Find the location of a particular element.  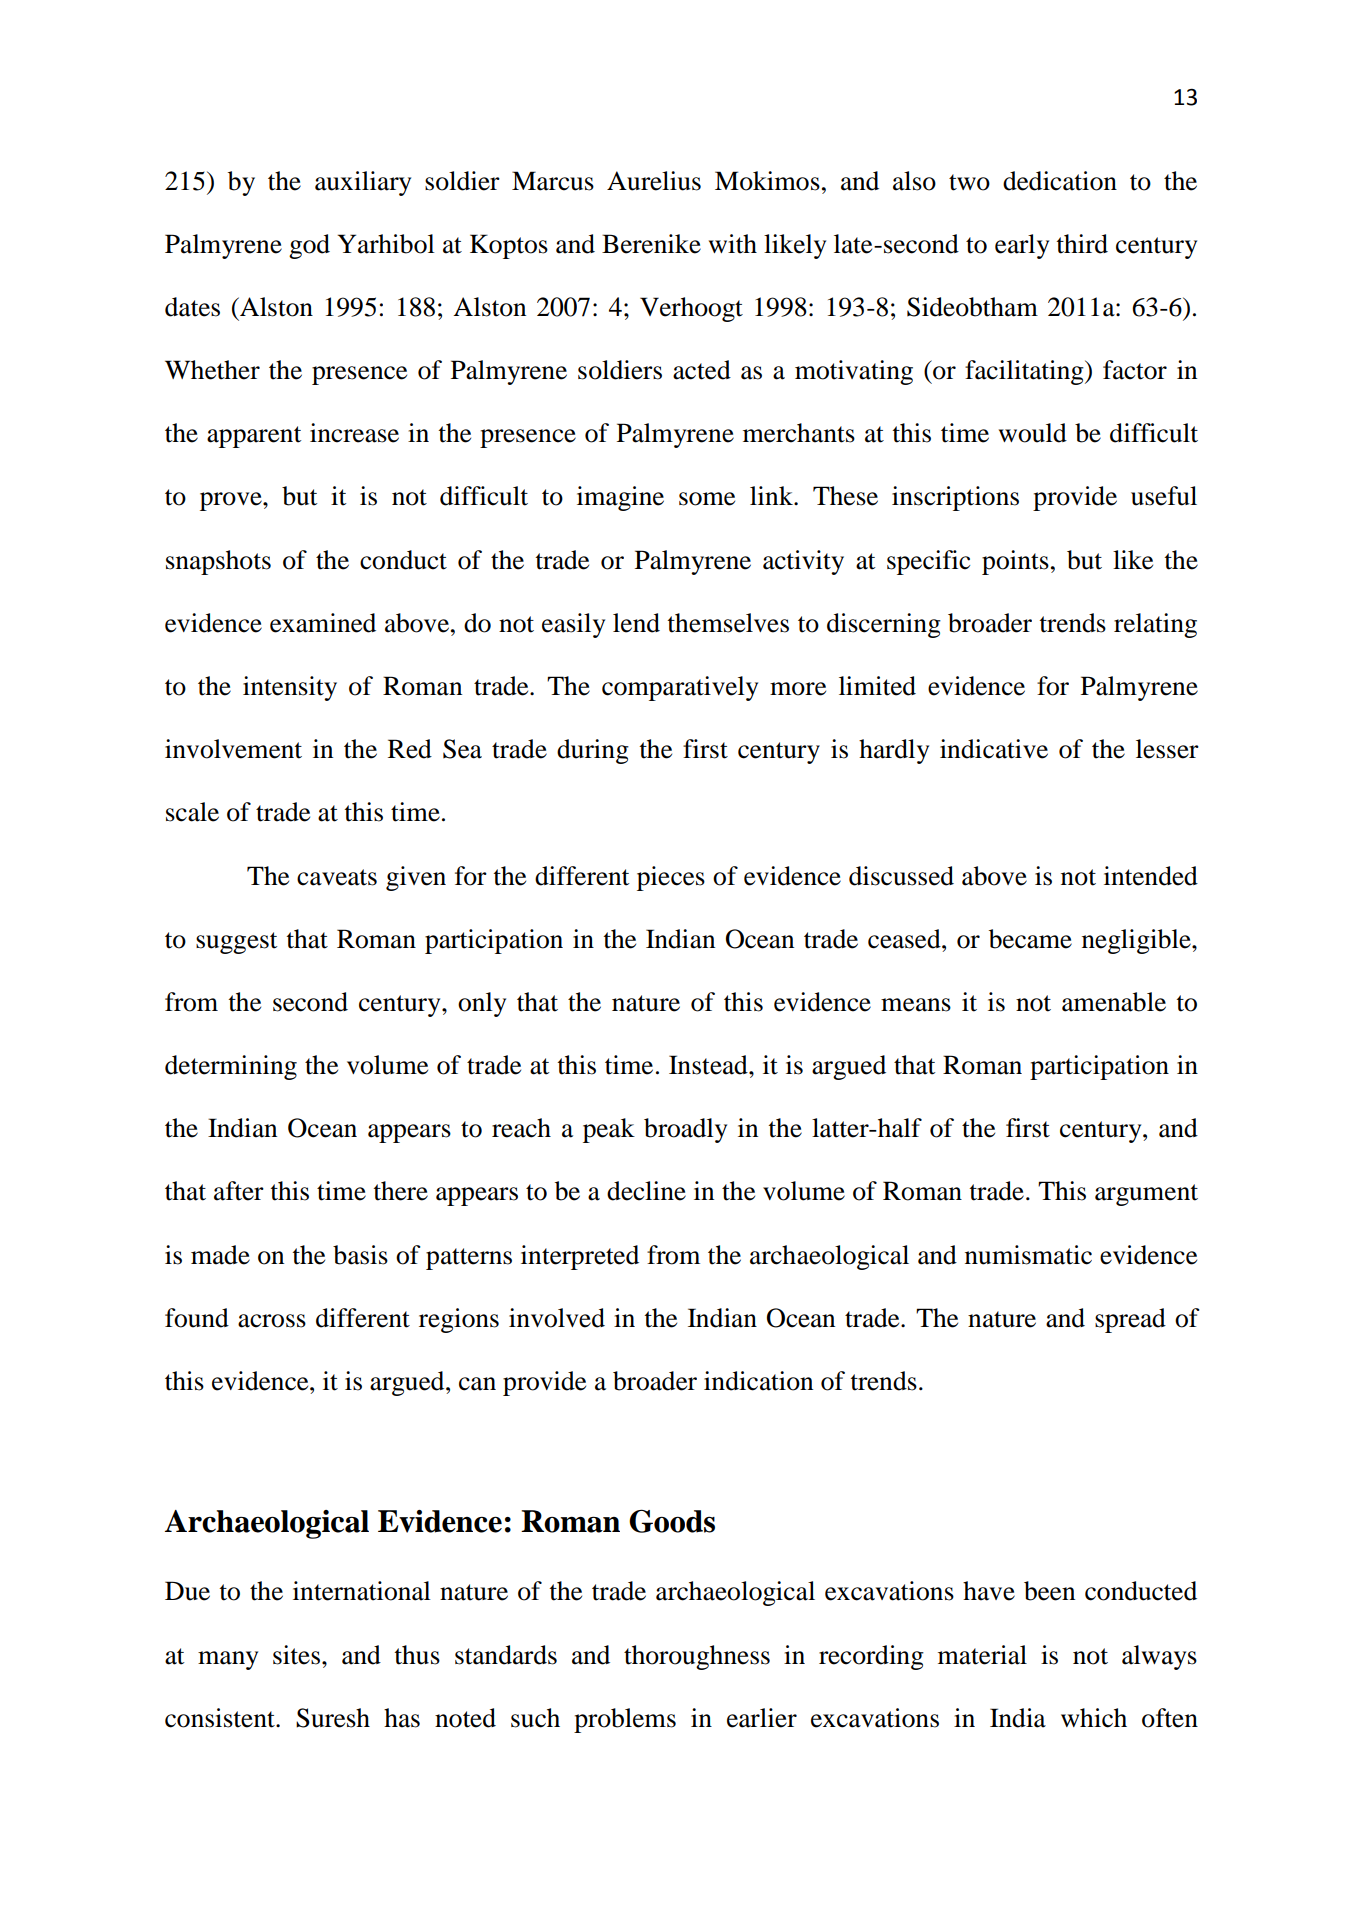

indication is located at coordinates (758, 1381).
